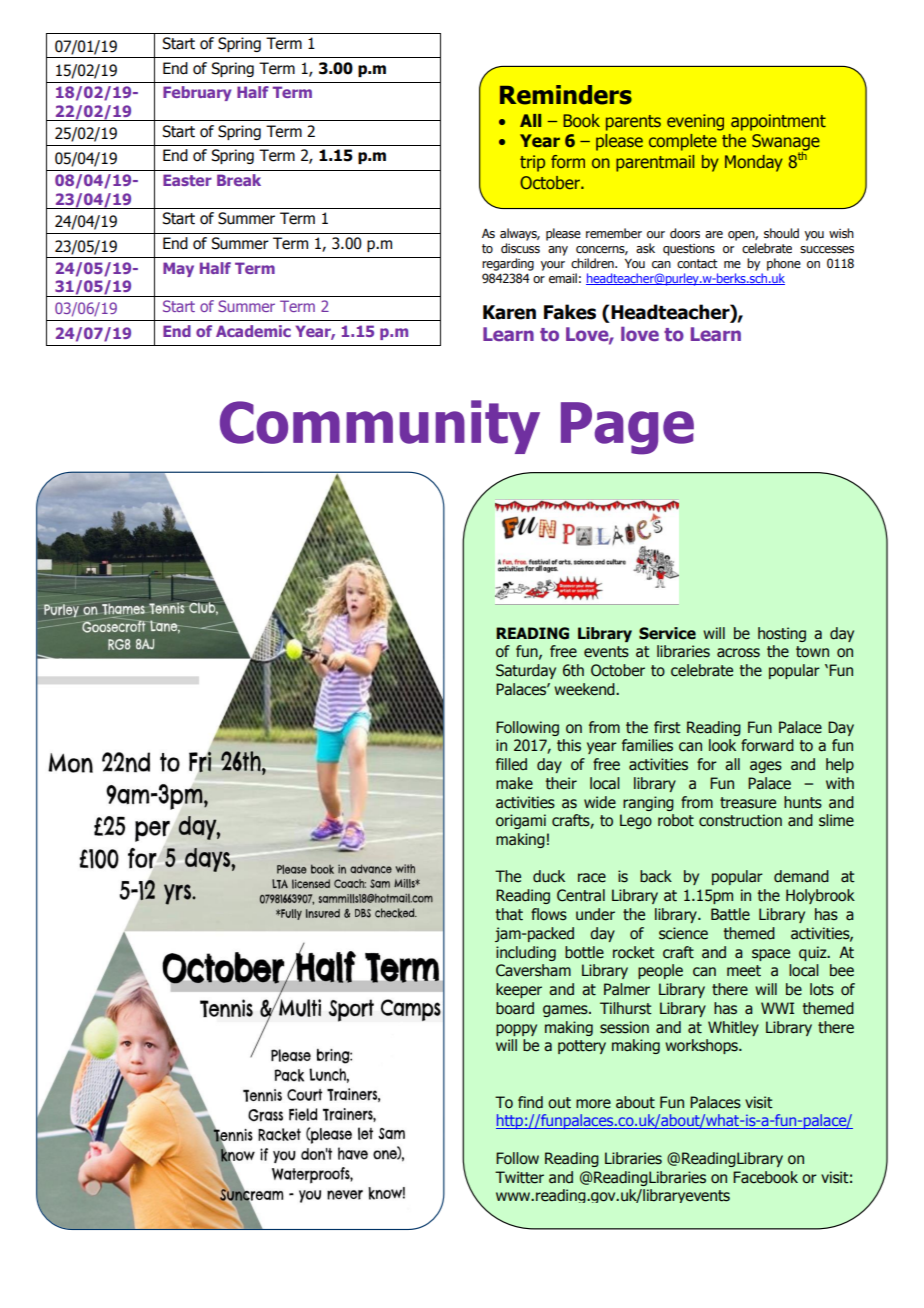 This page has width=924, height=1308. Describe the element at coordinates (702, 1046) in the page. I see `workshops` at that location.
